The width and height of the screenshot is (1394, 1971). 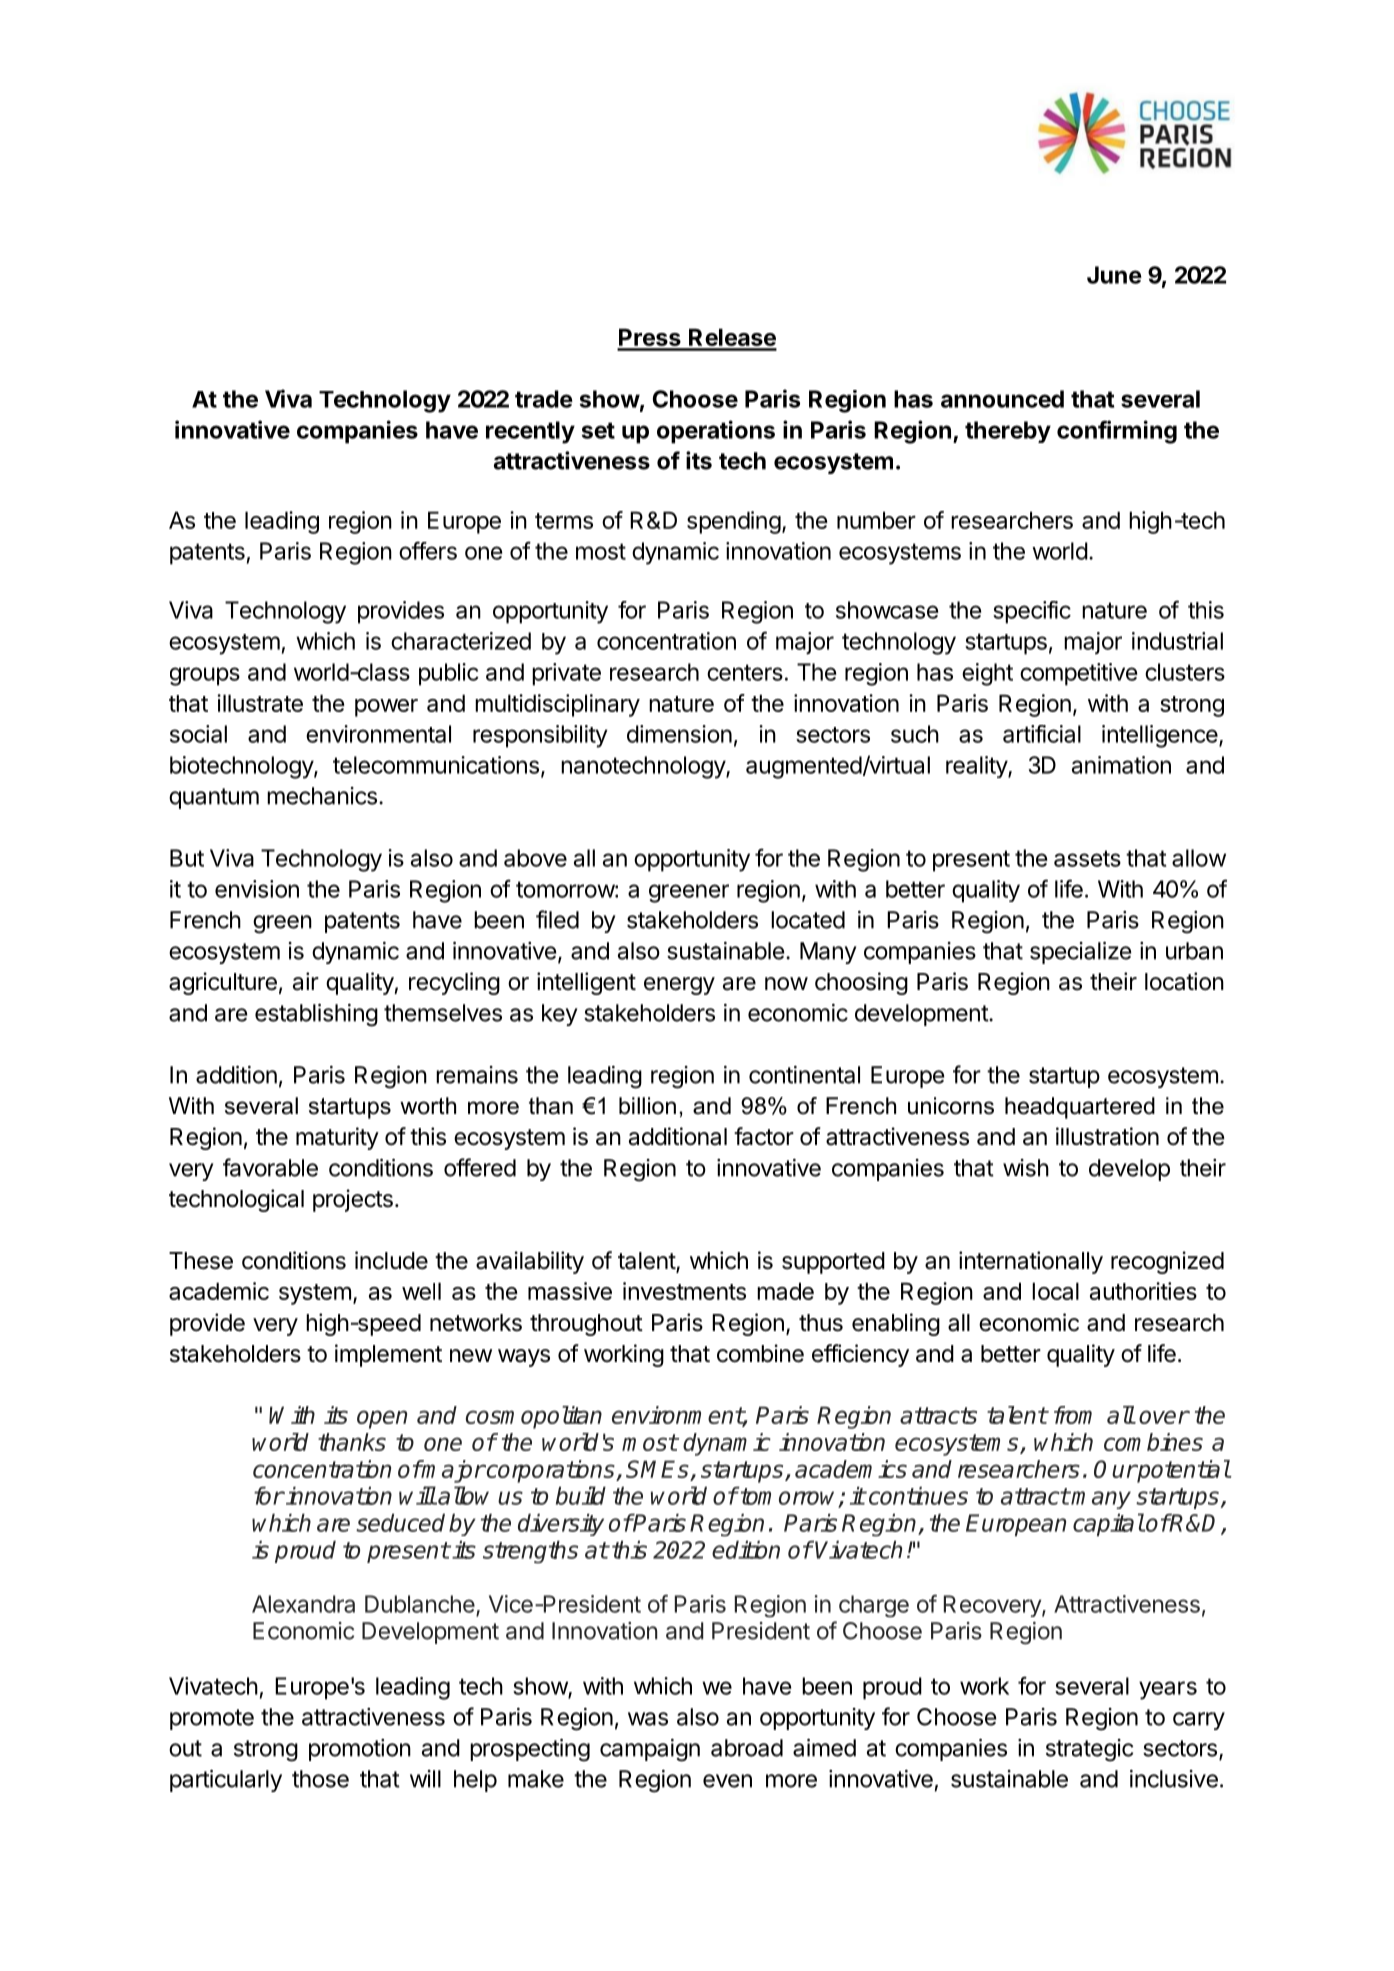 I want to click on June, so click(x=1114, y=275).
